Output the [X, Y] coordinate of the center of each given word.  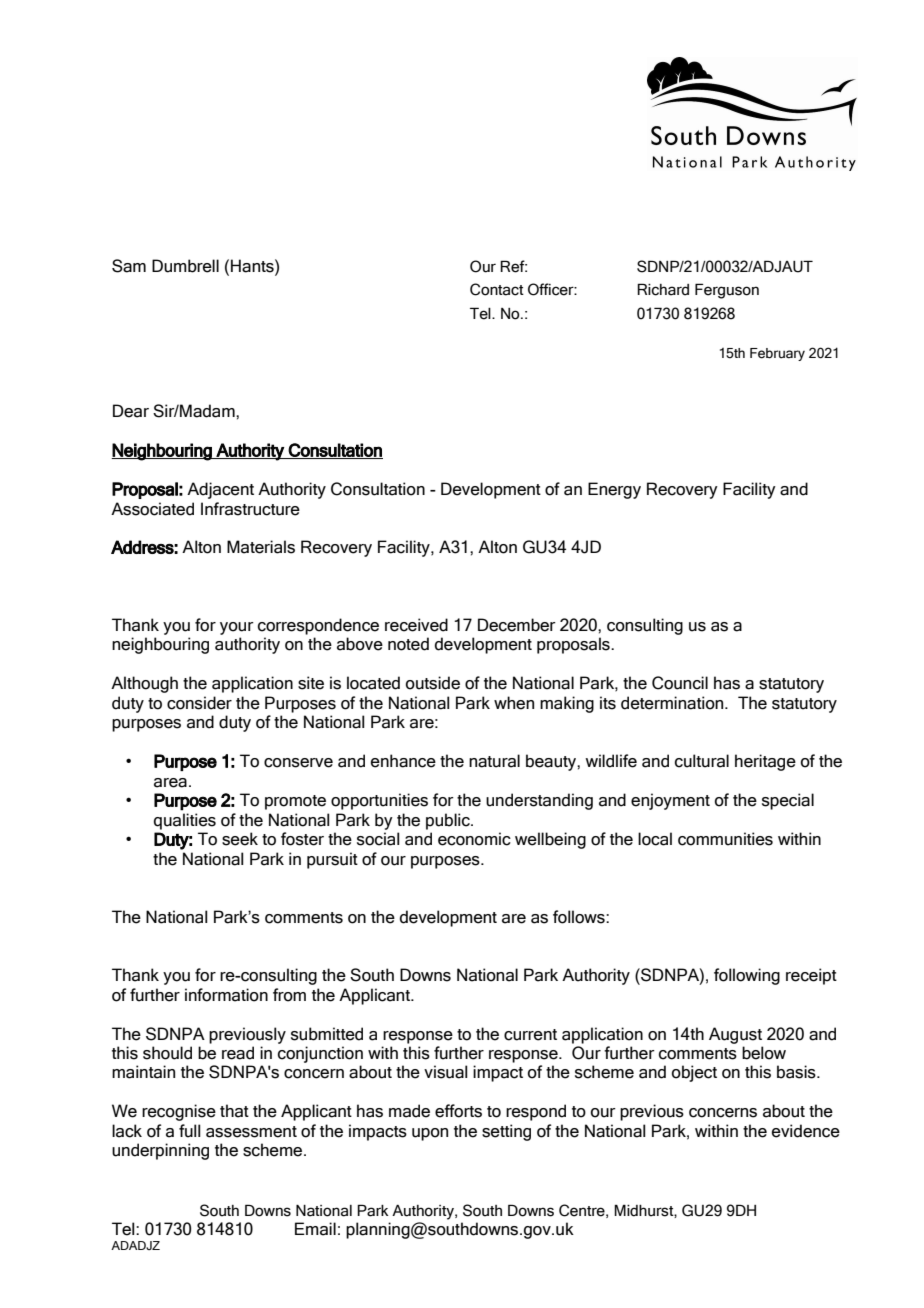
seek [240, 839]
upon [430, 1134]
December [517, 625]
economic [474, 839]
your [237, 628]
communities [725, 839]
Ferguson [727, 291]
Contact [497, 289]
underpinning [160, 1151]
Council [680, 683]
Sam [129, 266]
